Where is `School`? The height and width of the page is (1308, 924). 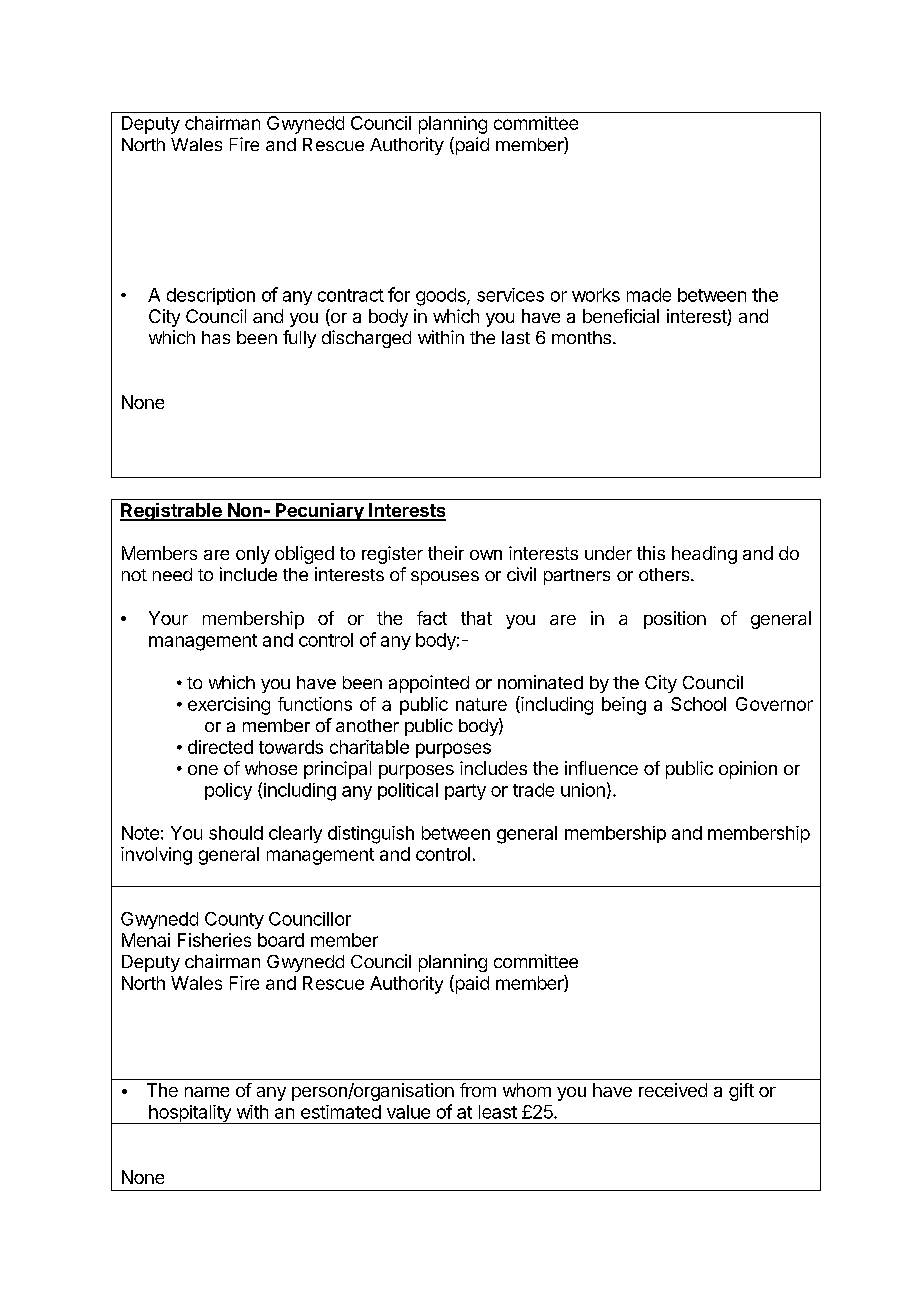
School is located at coordinates (698, 704).
